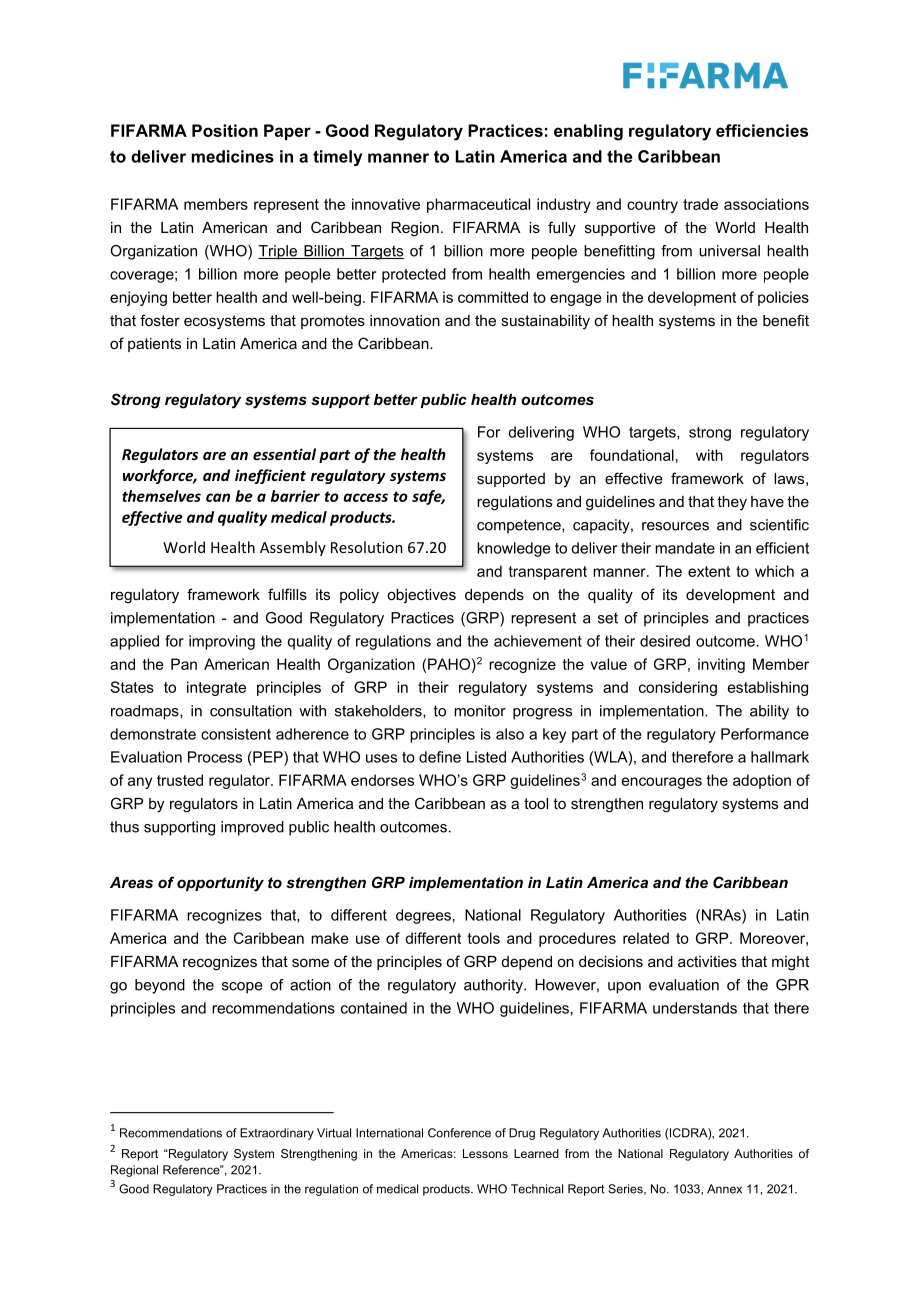 The width and height of the screenshot is (924, 1308). What do you see at coordinates (478, 205) in the screenshot?
I see `pharmaceutical` at bounding box center [478, 205].
